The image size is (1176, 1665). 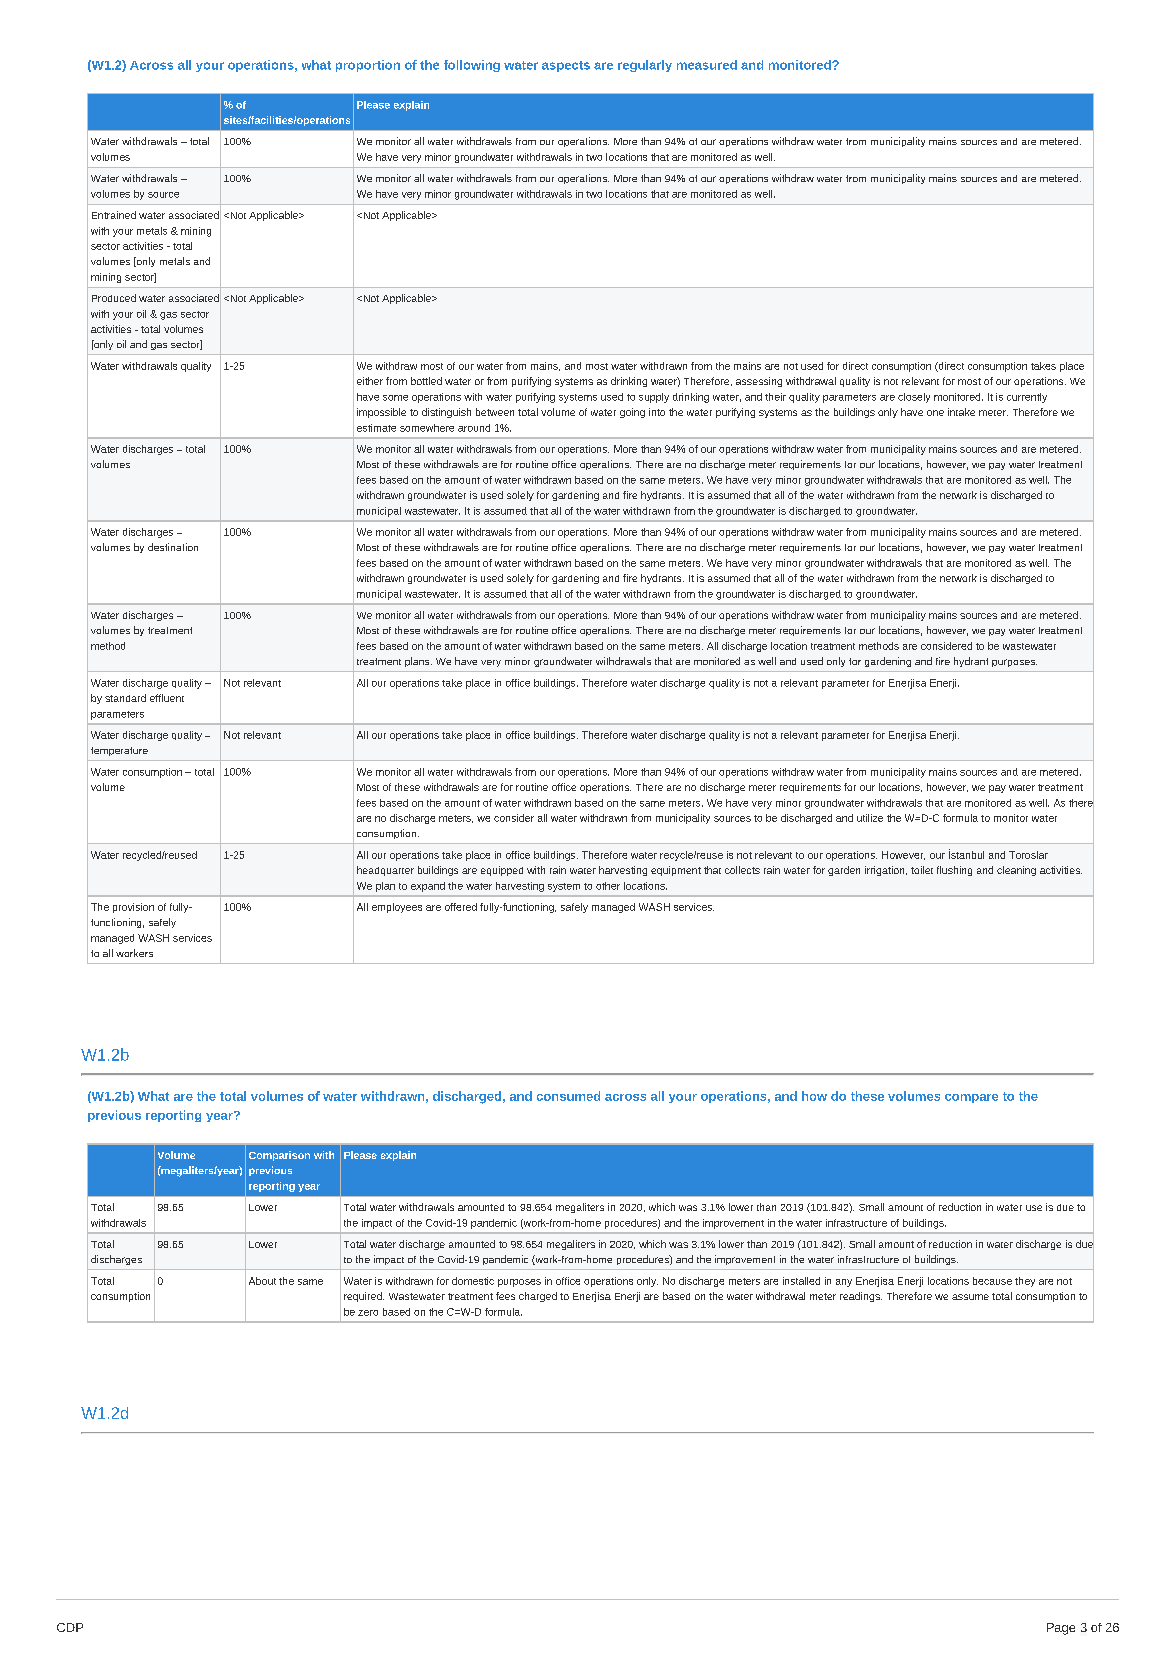 What do you see at coordinates (1061, 1629) in the image?
I see `Page` at bounding box center [1061, 1629].
